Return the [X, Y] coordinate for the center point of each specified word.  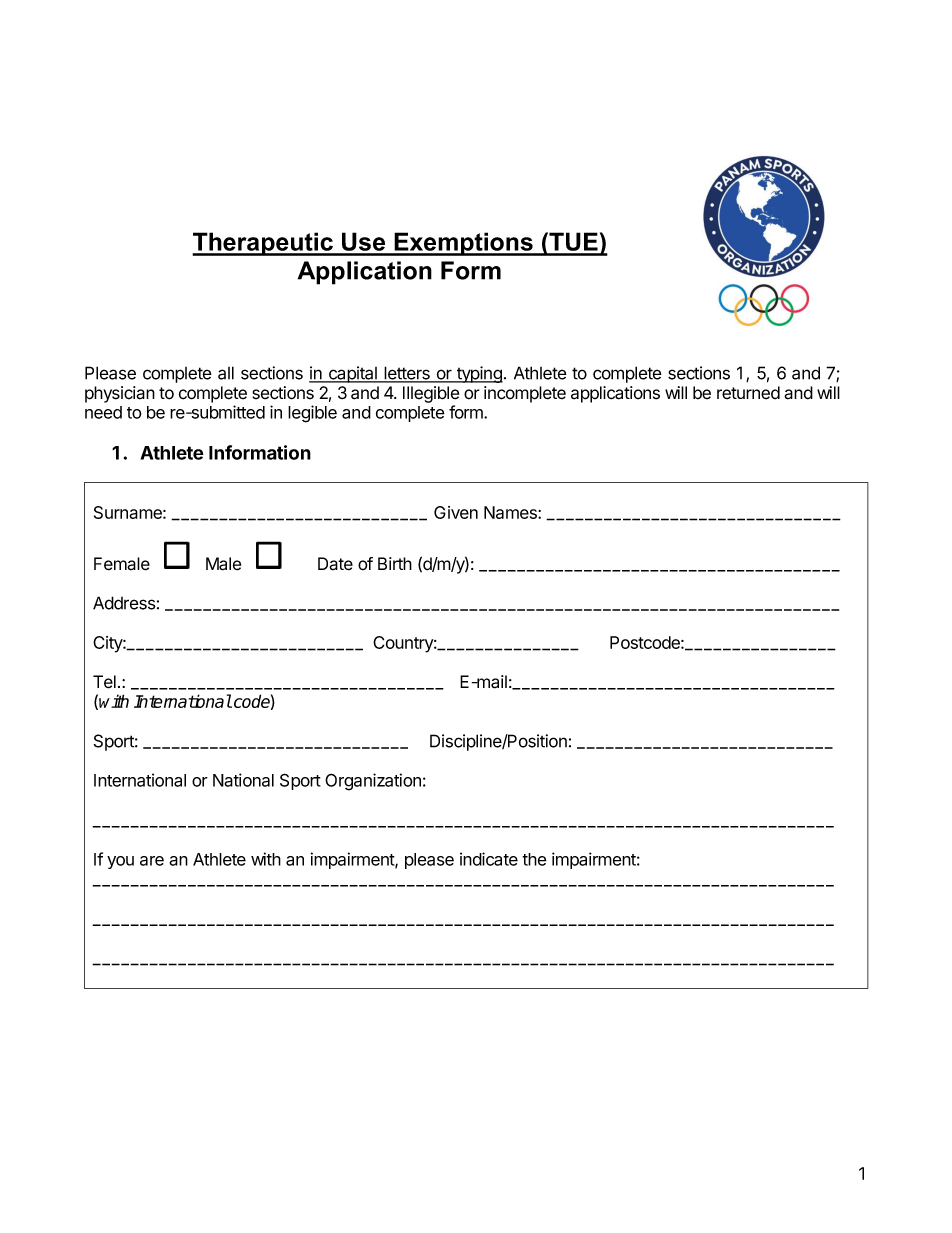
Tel [104, 682]
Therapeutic [263, 244]
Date [335, 564]
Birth [395, 563]
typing [479, 374]
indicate [489, 859]
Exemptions [463, 244]
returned [748, 393]
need [103, 412]
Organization [373, 782]
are [152, 861]
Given [456, 512]
